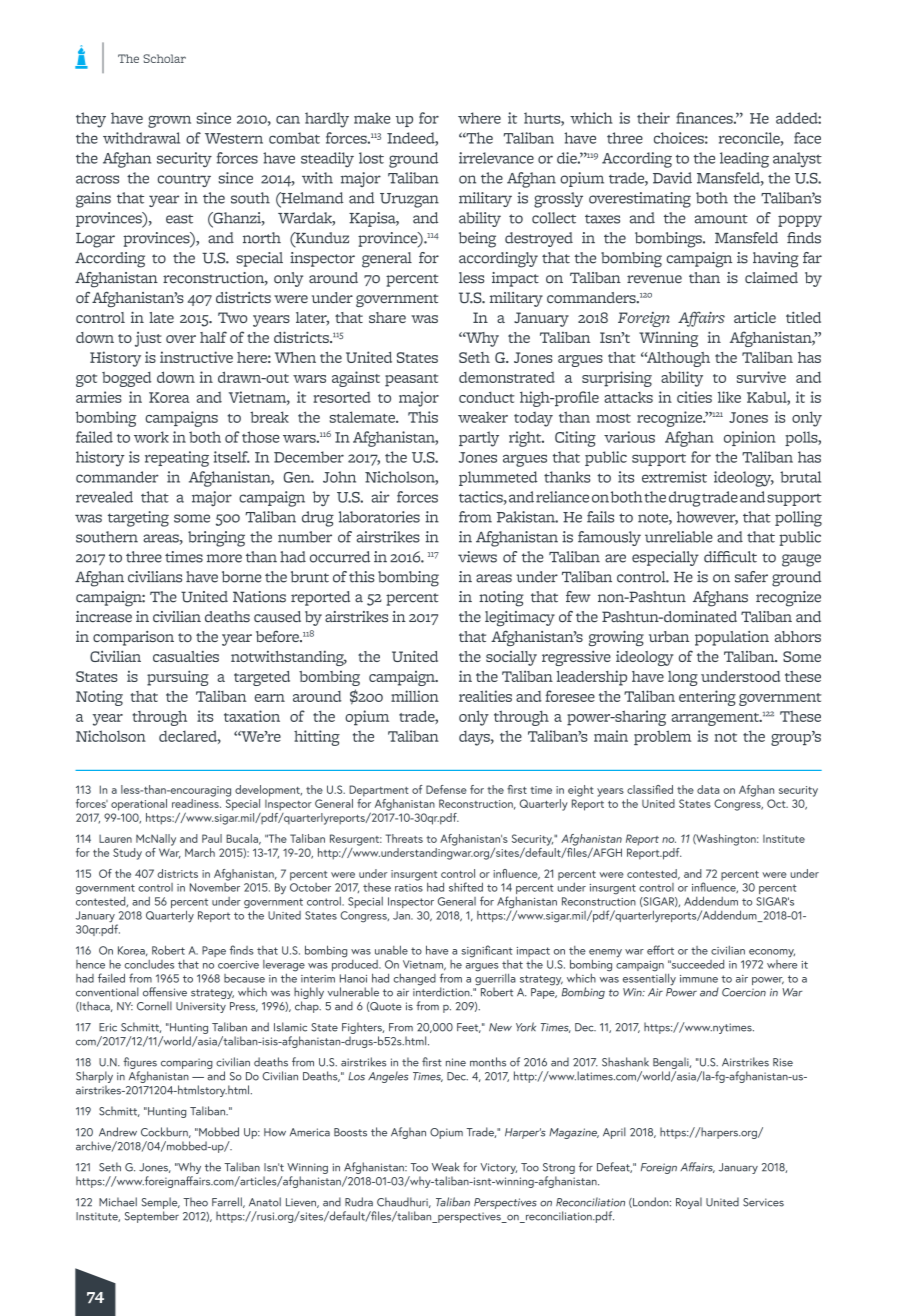  Describe the element at coordinates (372, 118) in the screenshot. I see `make` at that location.
